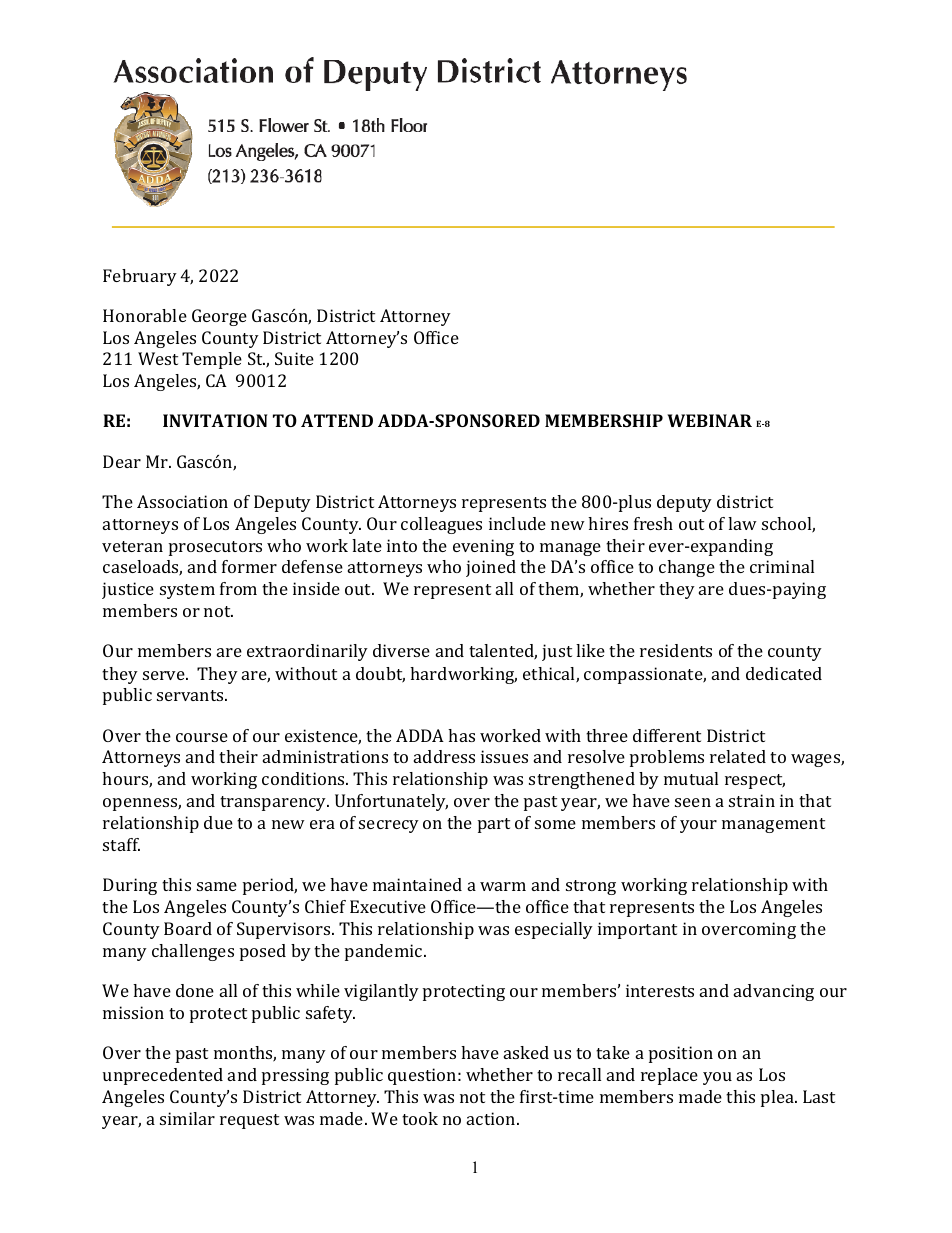 The height and width of the screenshot is (1233, 952). I want to click on dedicated, so click(784, 673).
